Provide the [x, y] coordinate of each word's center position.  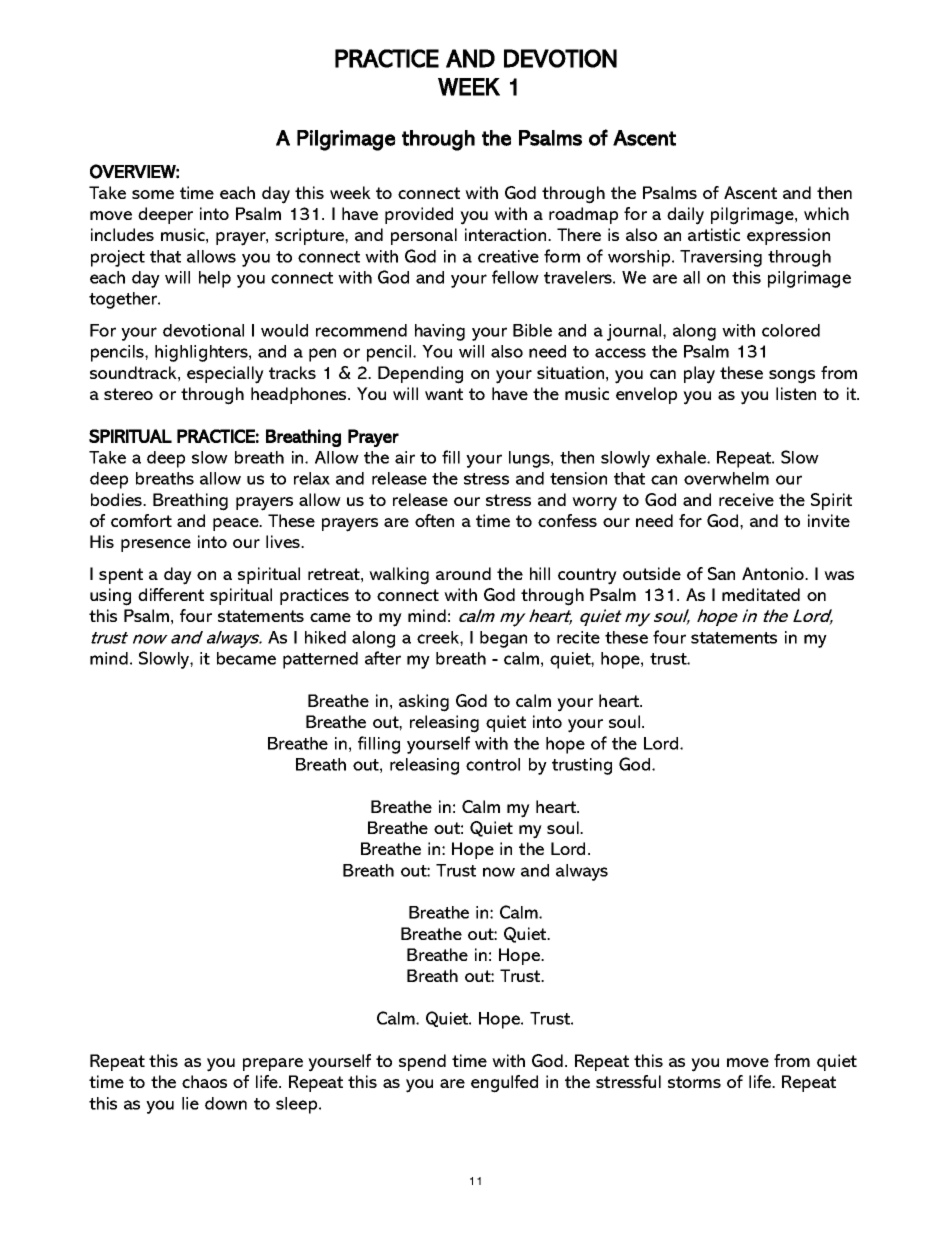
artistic [714, 234]
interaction [507, 234]
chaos [204, 1081]
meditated [761, 594]
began [503, 639]
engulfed [504, 1084]
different [171, 594]
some [153, 194]
